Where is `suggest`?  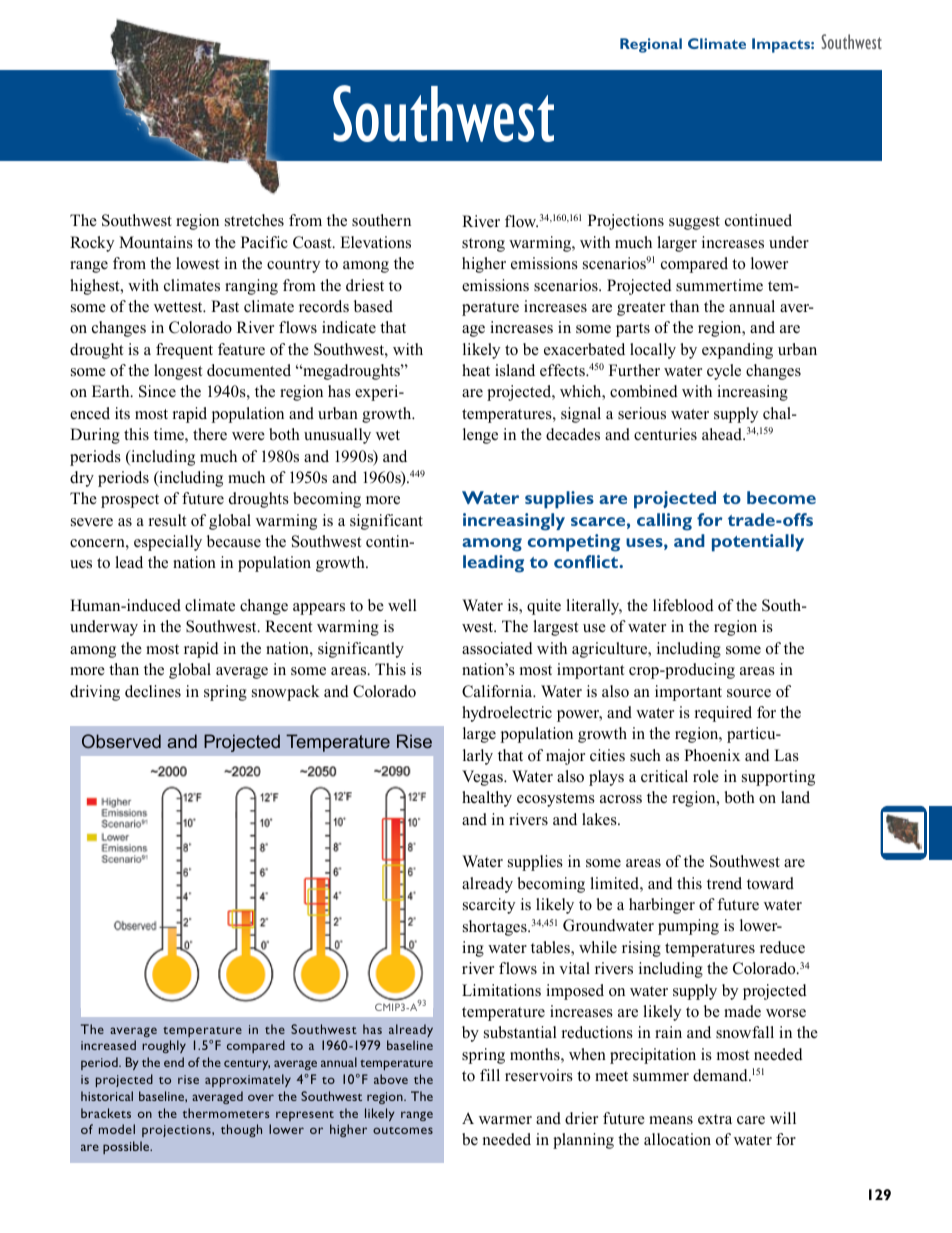
suggest is located at coordinates (694, 223).
